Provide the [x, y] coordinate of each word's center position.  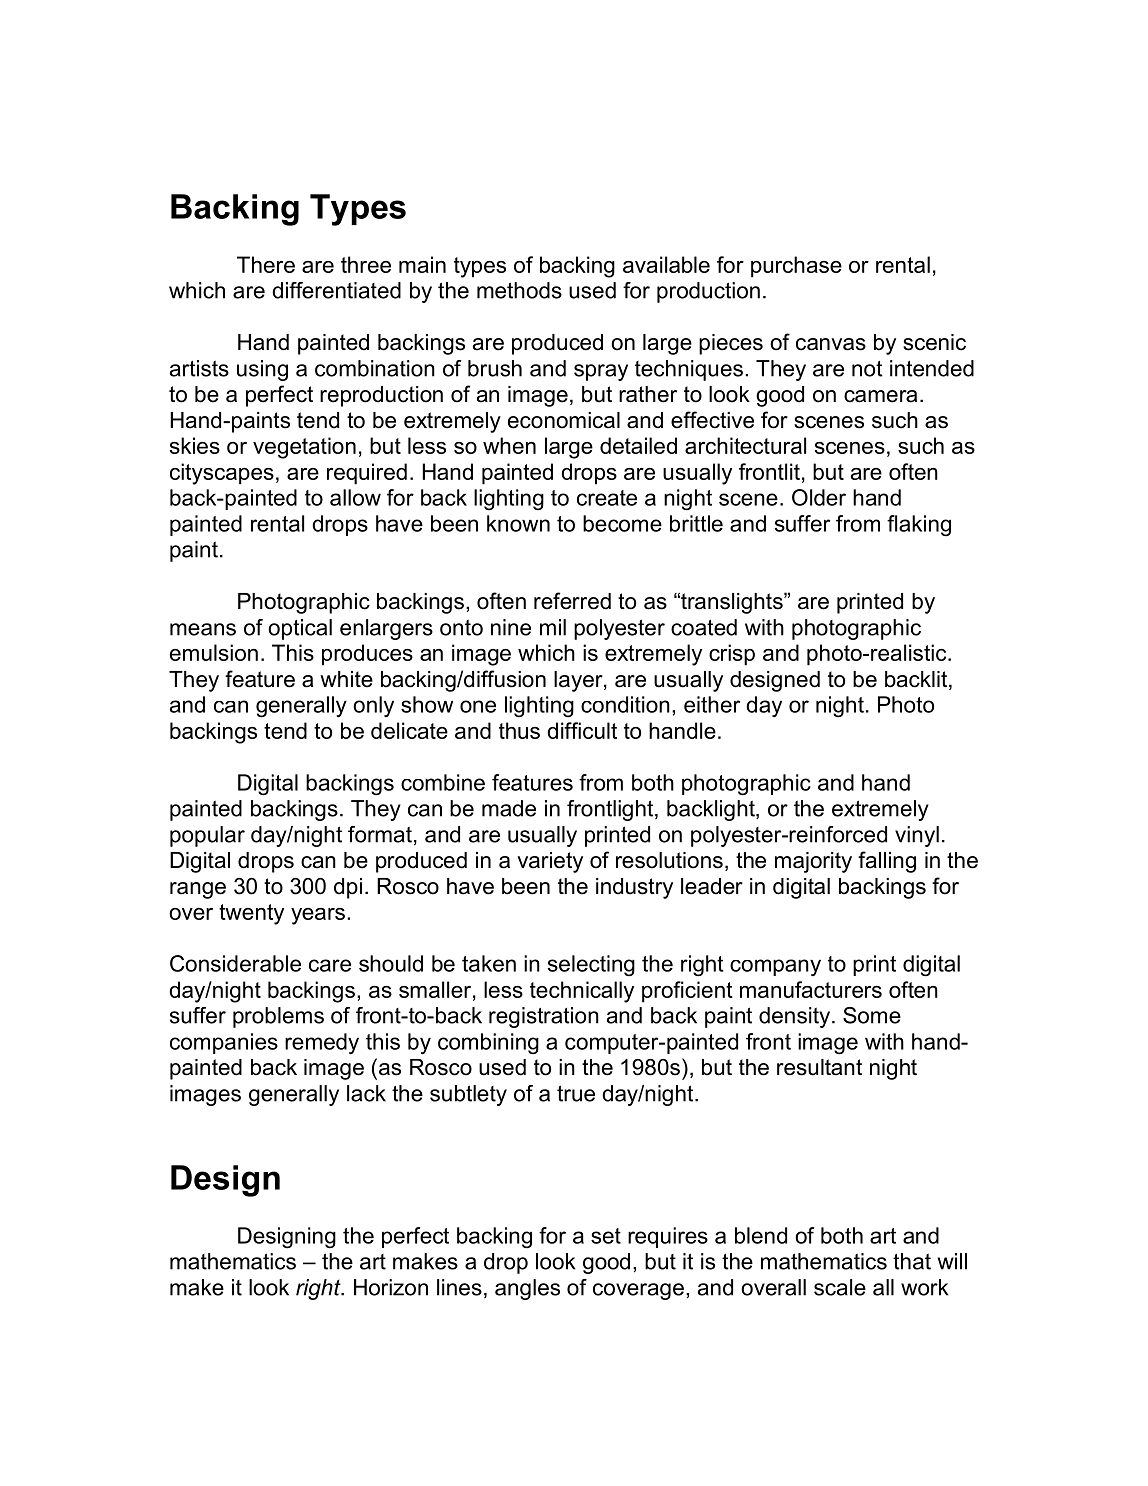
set [606, 1236]
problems [278, 1017]
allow [355, 497]
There [266, 264]
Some [872, 1015]
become [622, 523]
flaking [919, 526]
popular [207, 836]
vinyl [917, 836]
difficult [582, 730]
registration [544, 1017]
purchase [796, 267]
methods [519, 290]
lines [459, 1287]
